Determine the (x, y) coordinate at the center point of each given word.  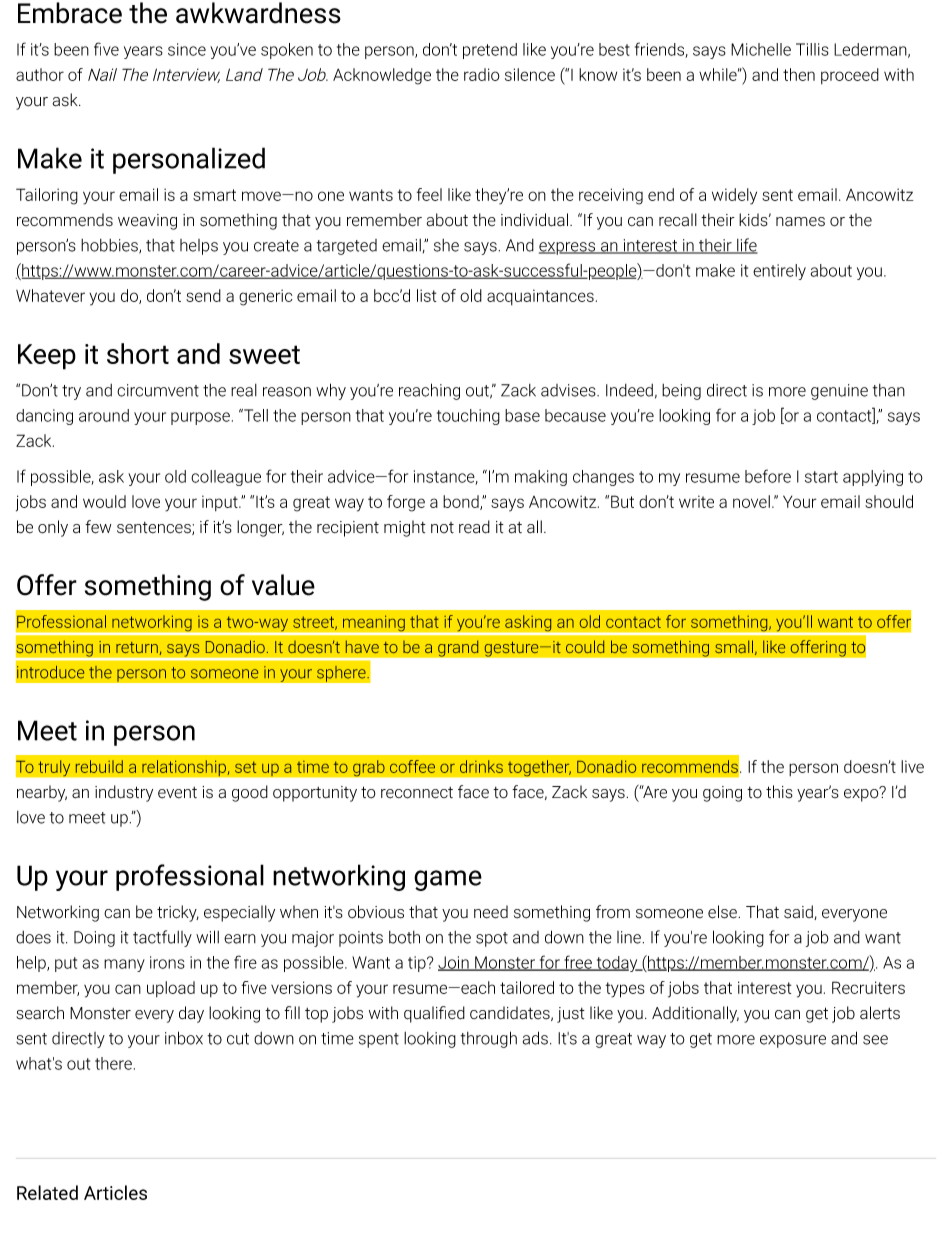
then (799, 74)
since (187, 49)
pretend (490, 51)
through (489, 1039)
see (875, 1040)
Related (47, 1192)
